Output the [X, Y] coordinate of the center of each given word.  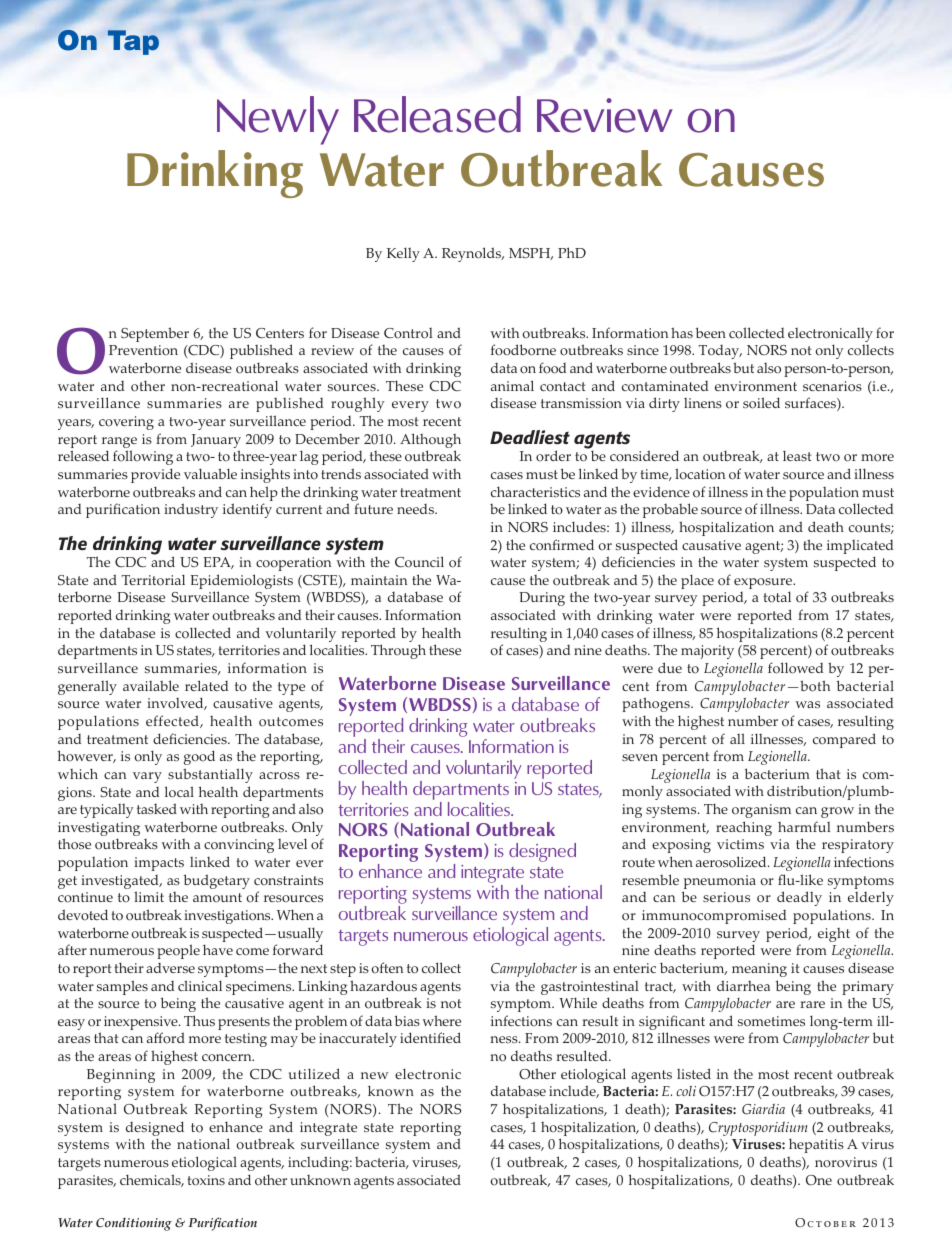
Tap [133, 42]
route [638, 863]
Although [430, 442]
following [143, 457]
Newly [278, 120]
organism [761, 811]
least [797, 455]
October [825, 1222]
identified [430, 1037]
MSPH [531, 254]
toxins [206, 1180]
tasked [157, 808]
